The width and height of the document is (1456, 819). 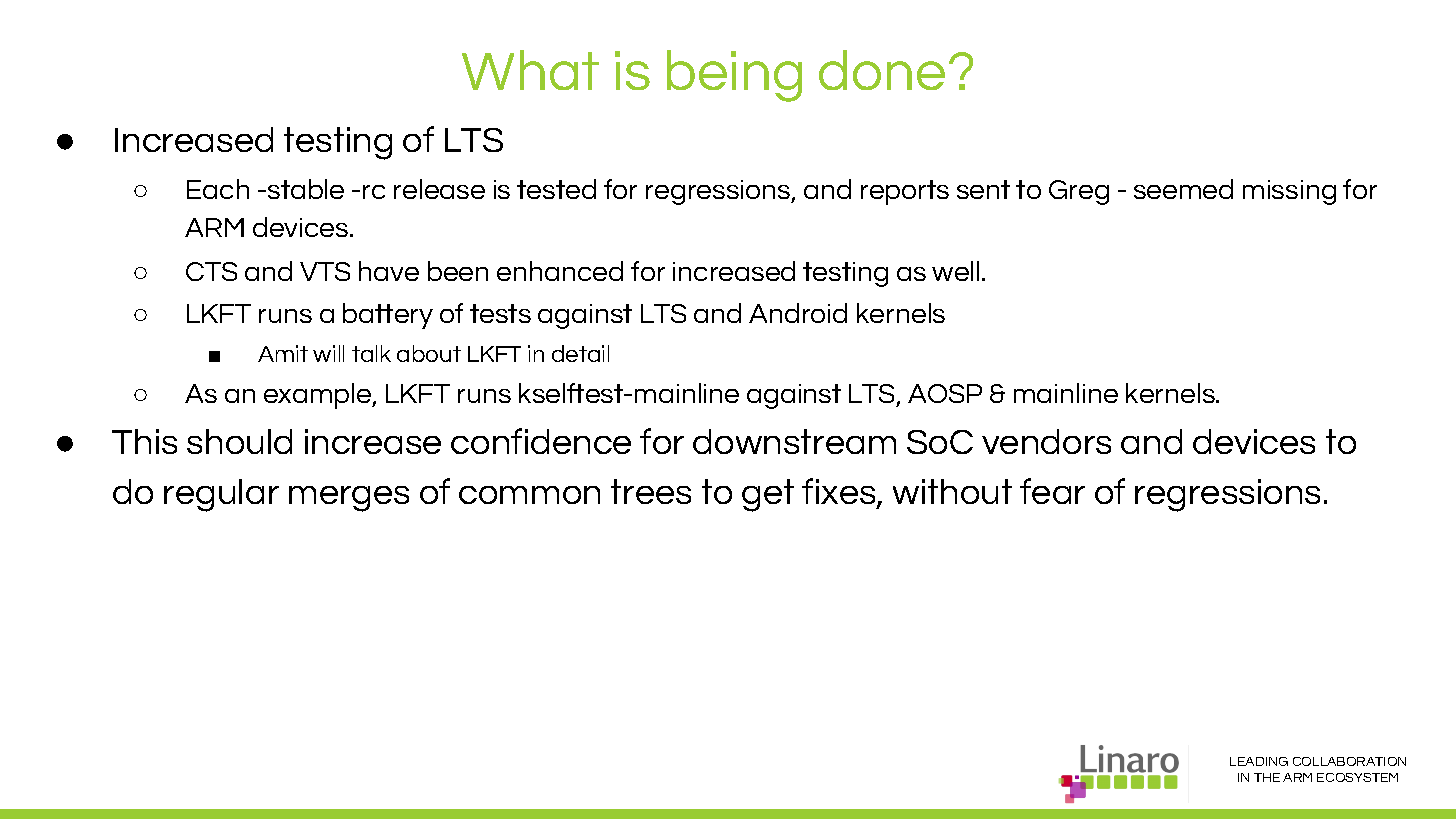 What do you see at coordinates (1046, 441) in the document?
I see `vendors` at bounding box center [1046, 441].
